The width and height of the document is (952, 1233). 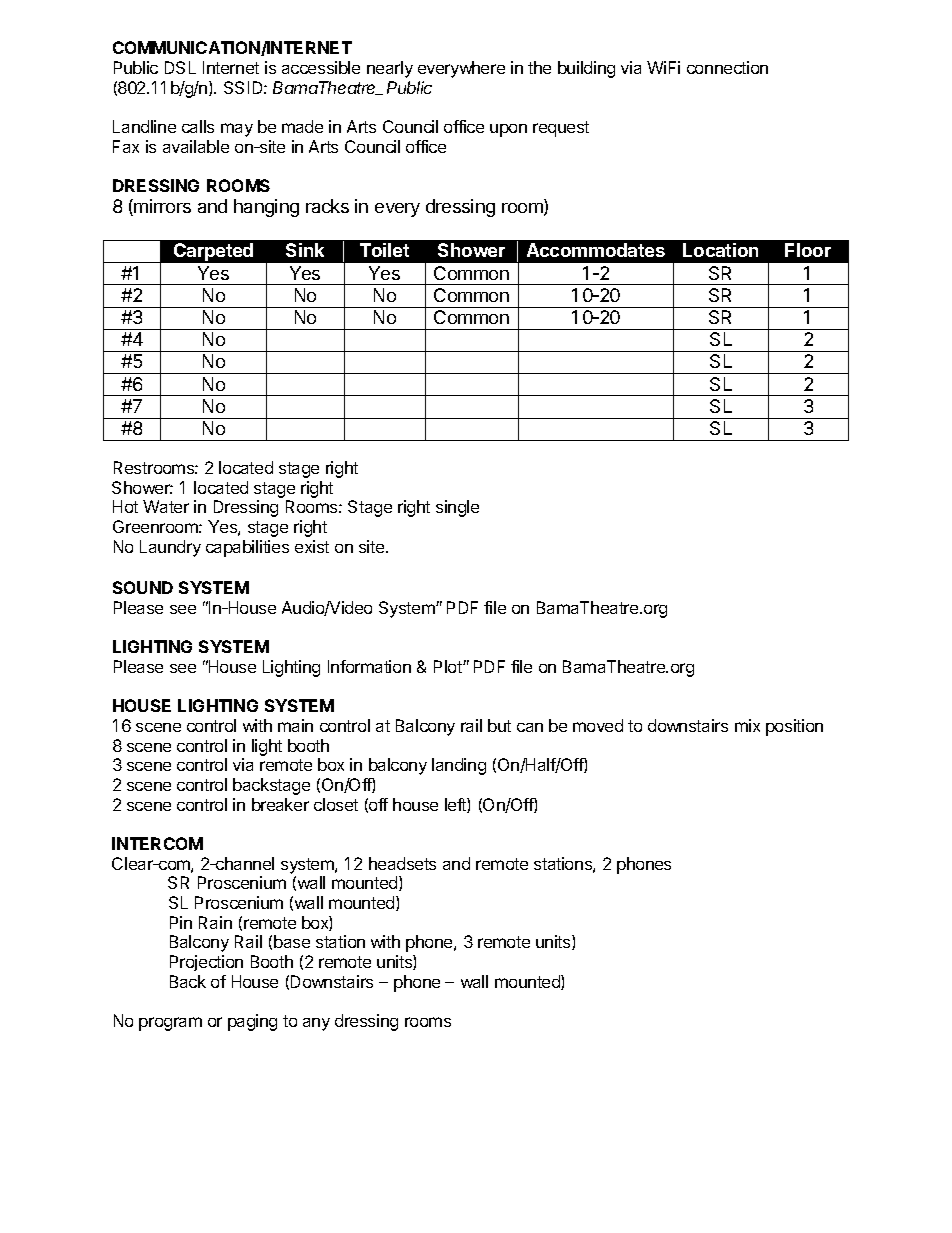 What do you see at coordinates (508, 130) in the document?
I see `upon` at bounding box center [508, 130].
